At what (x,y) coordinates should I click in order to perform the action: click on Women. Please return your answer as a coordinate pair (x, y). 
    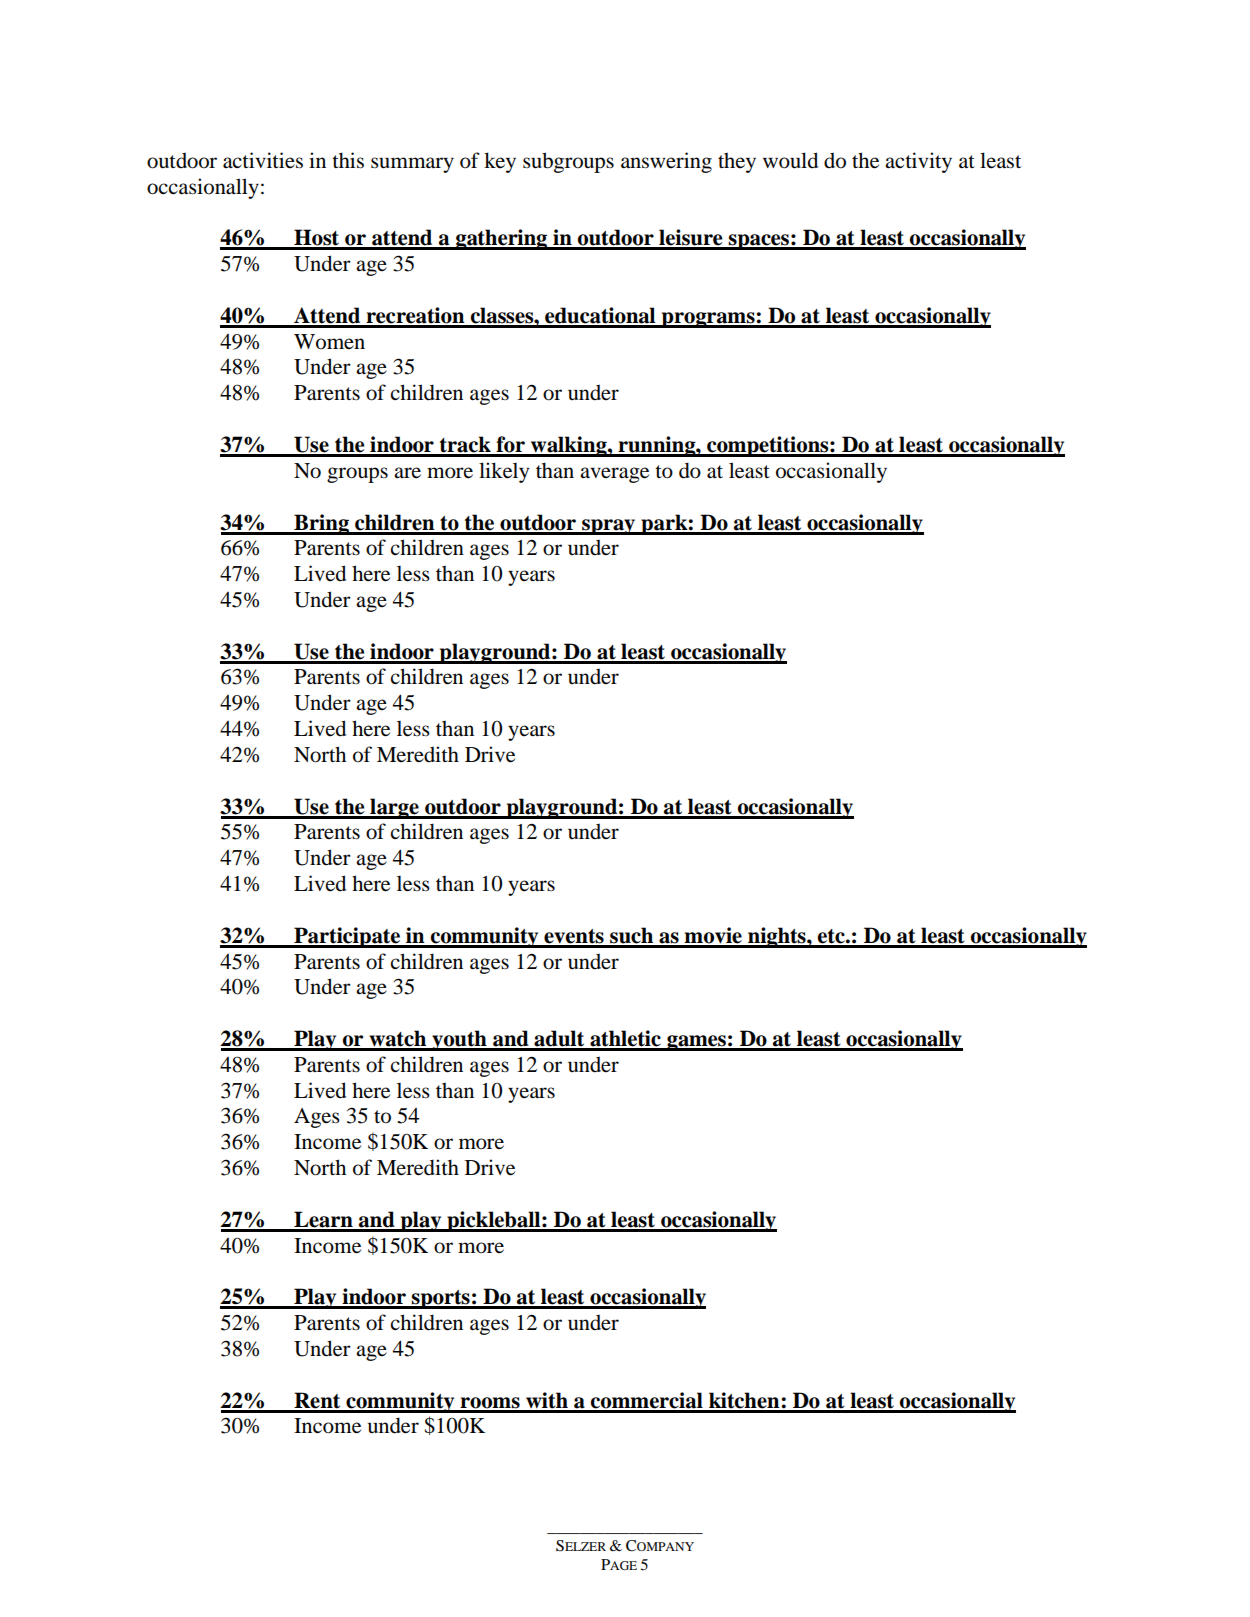
    Looking at the image, I should click on (329, 342).
